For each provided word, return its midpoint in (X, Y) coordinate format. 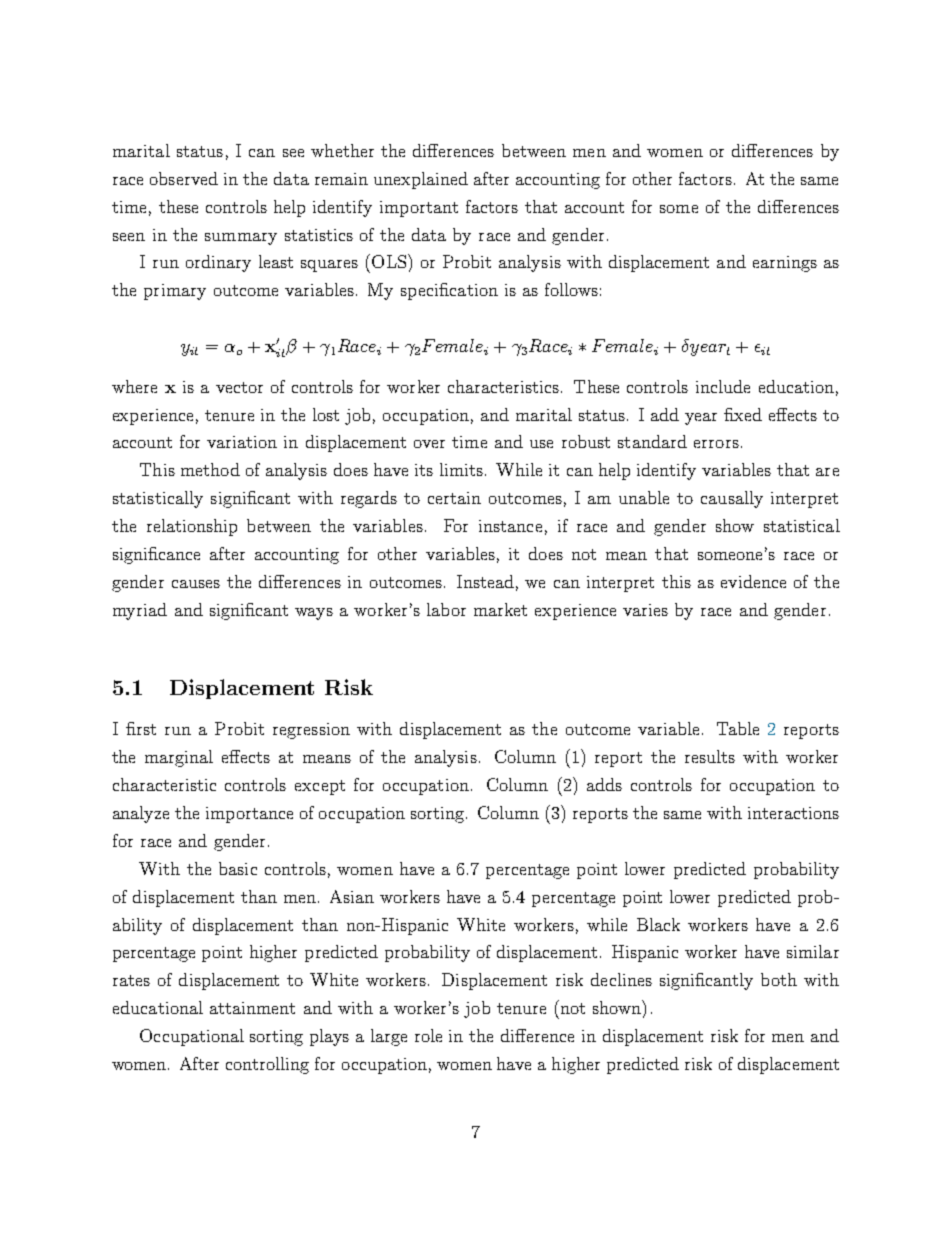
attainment (252, 1008)
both (779, 979)
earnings (785, 264)
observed (184, 178)
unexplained (421, 180)
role (428, 1035)
